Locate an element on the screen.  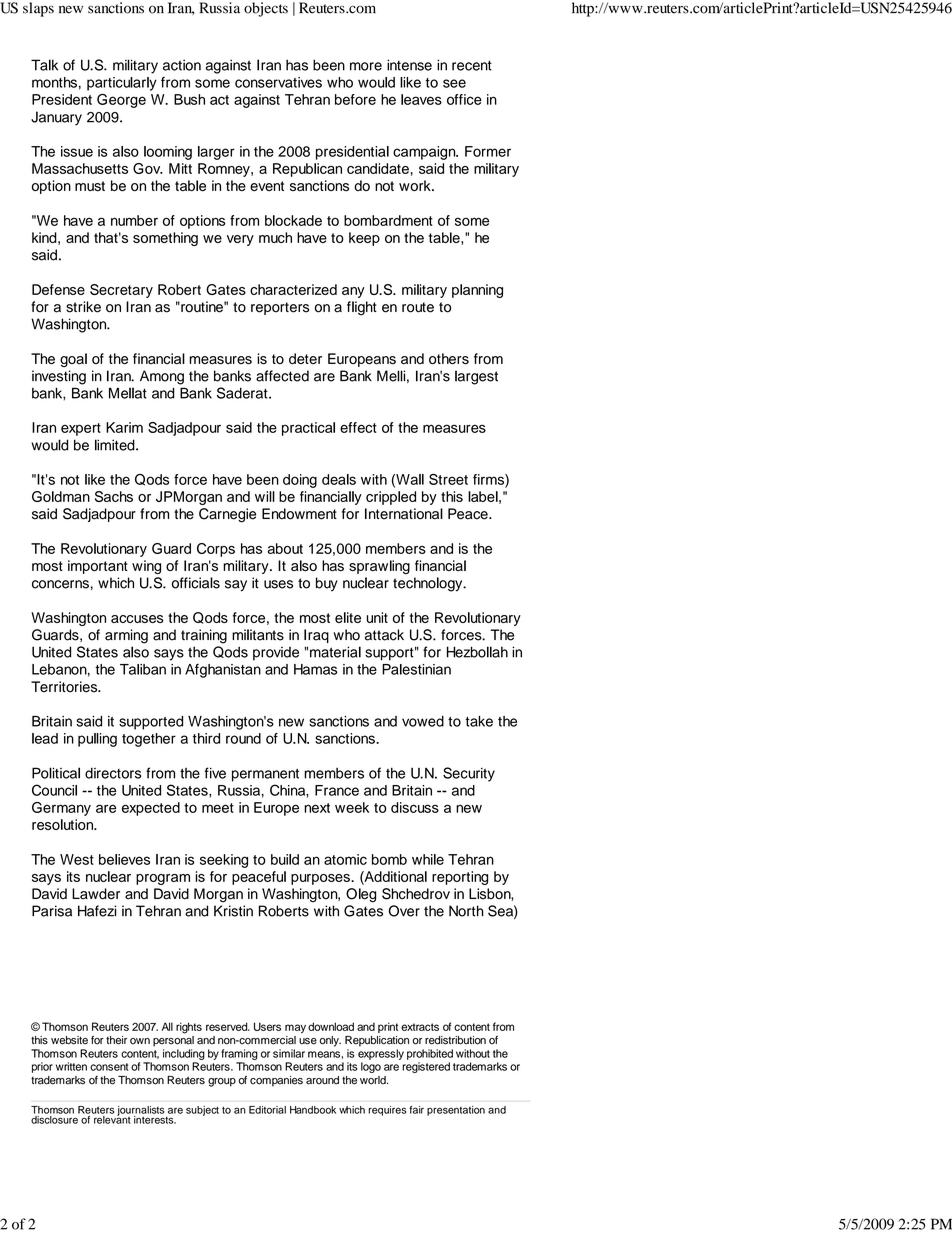
Territories is located at coordinates (65, 687).
